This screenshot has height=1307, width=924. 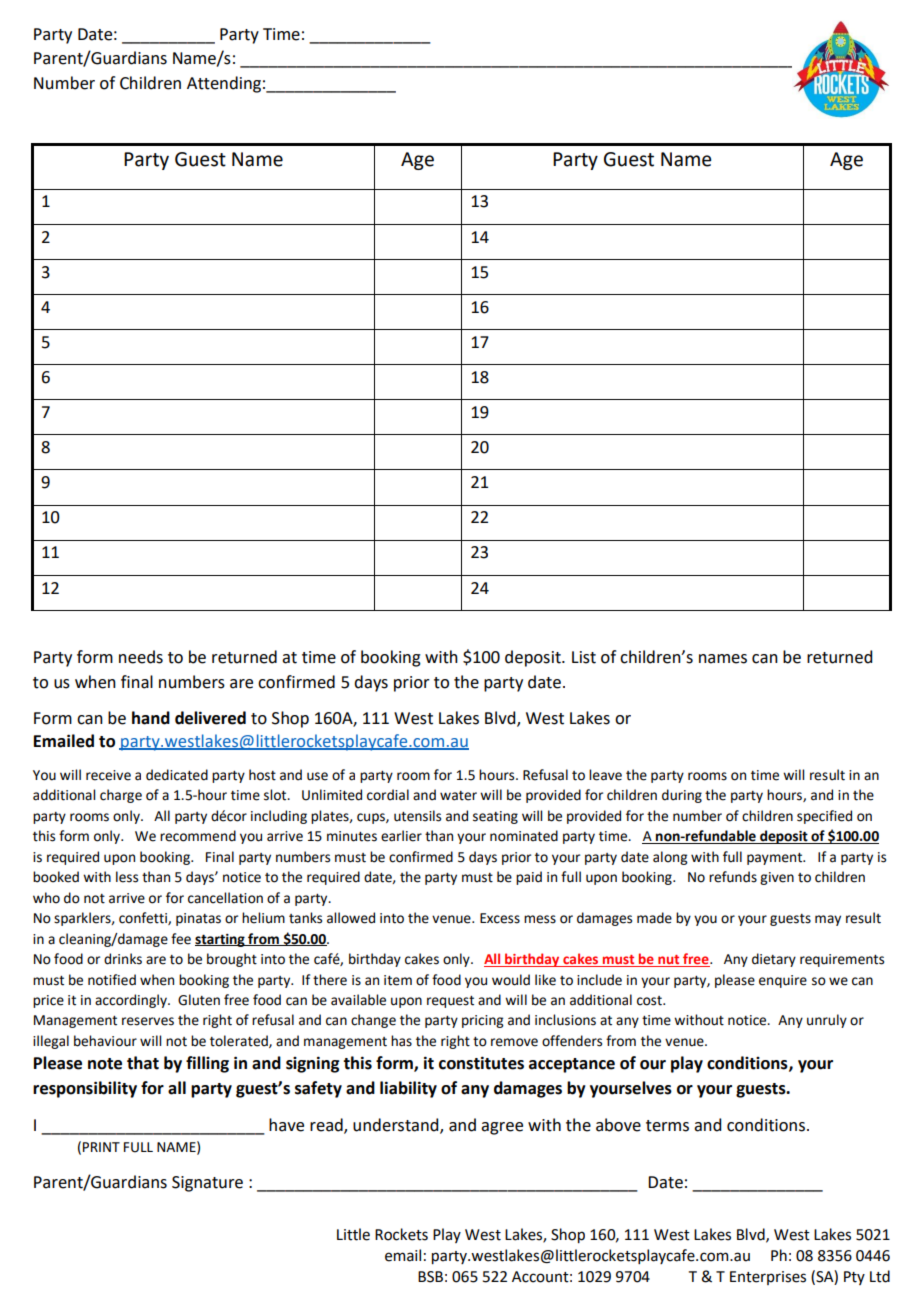 I want to click on dietary, so click(x=774, y=960).
